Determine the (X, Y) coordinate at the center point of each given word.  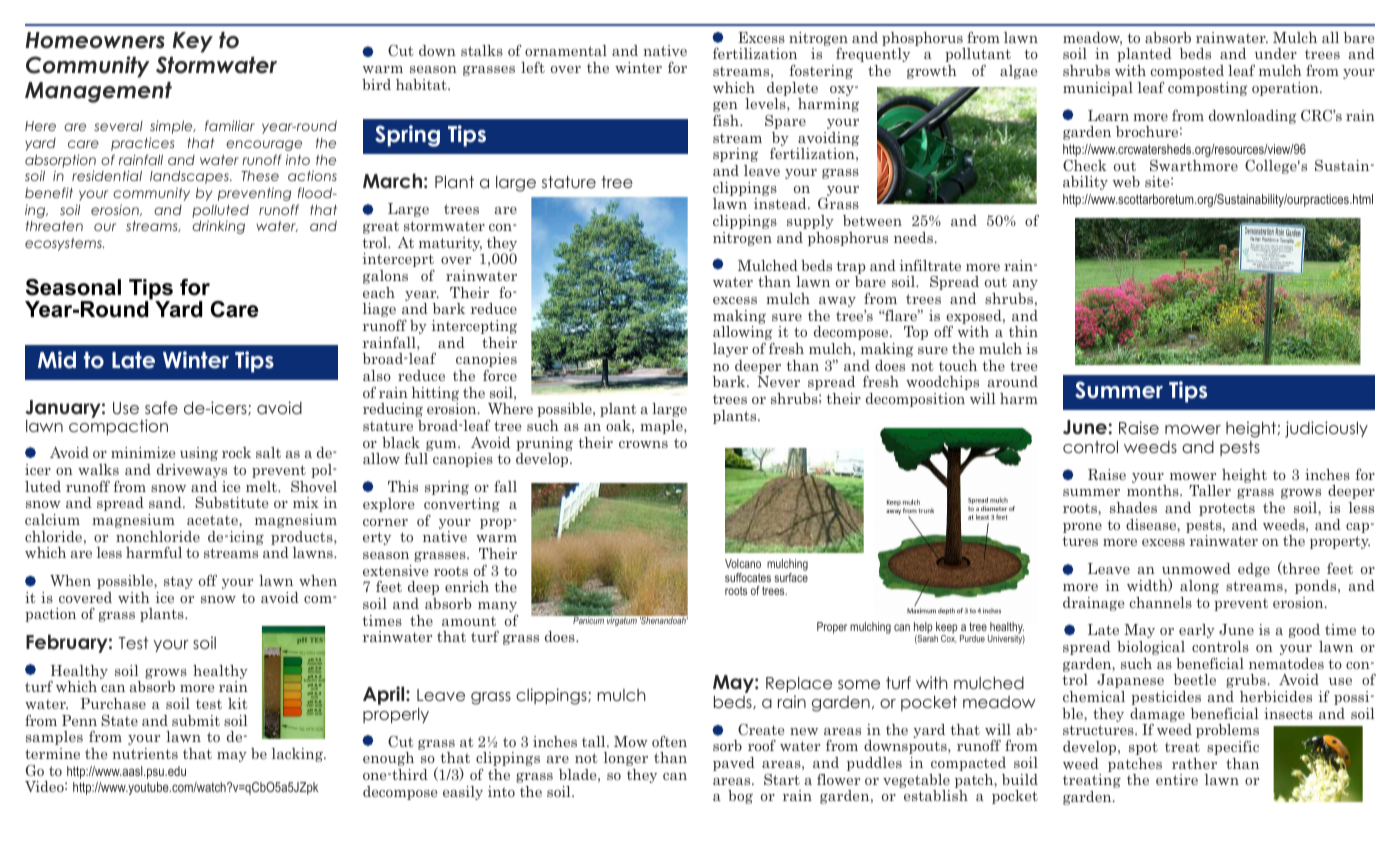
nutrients (145, 753)
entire (1177, 779)
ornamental (566, 50)
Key (193, 42)
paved (734, 764)
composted (1187, 73)
